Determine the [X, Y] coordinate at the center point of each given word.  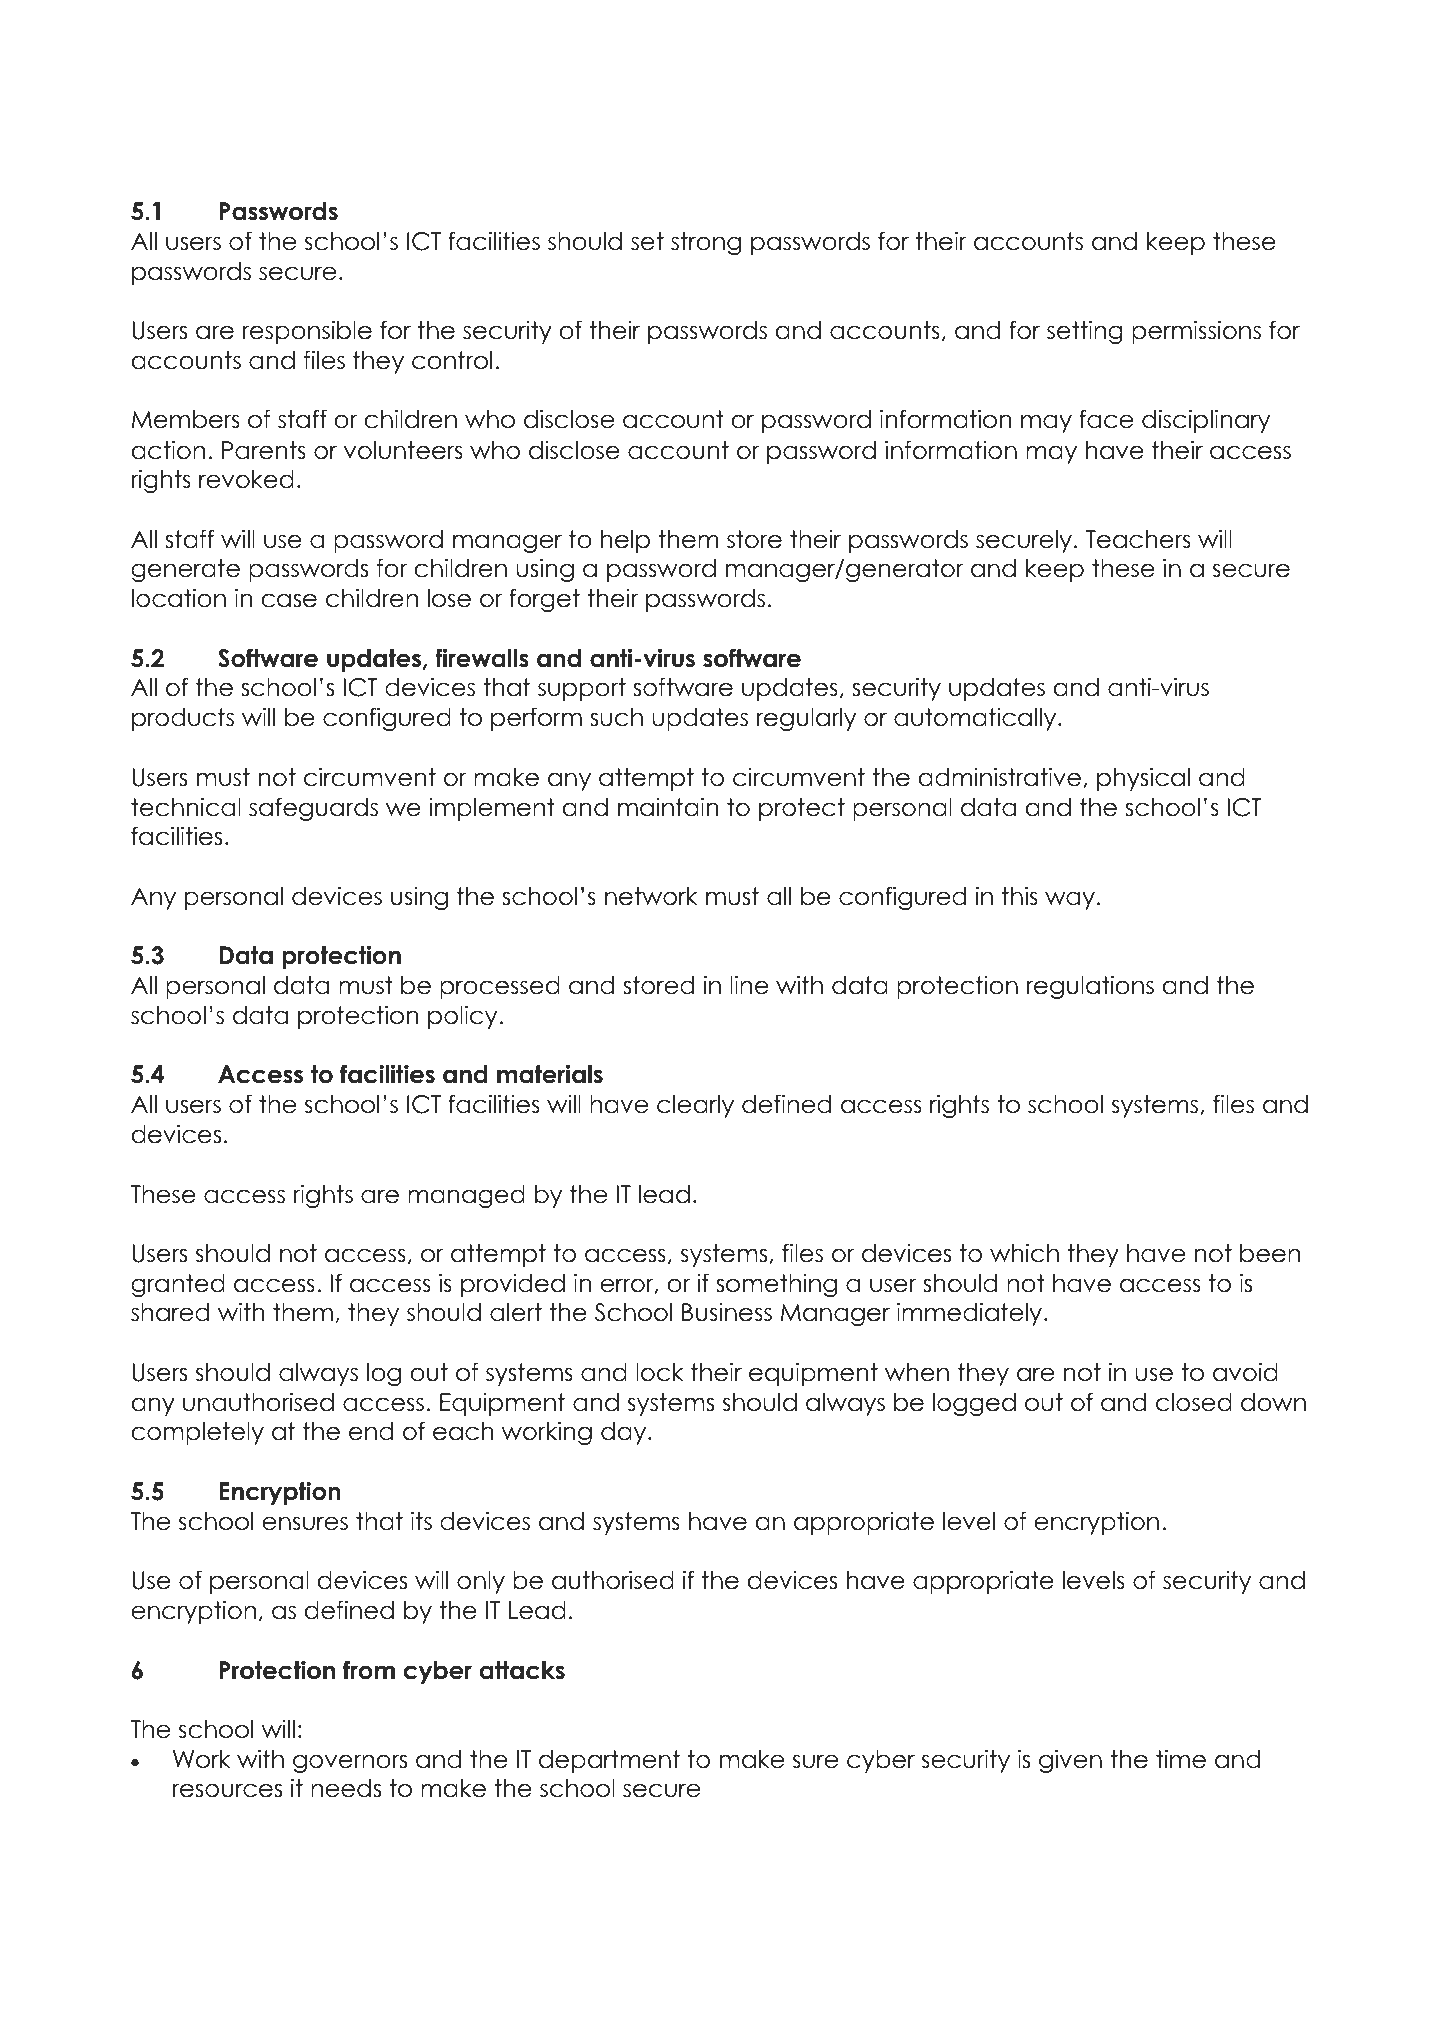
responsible [307, 332]
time [1181, 1759]
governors [350, 1763]
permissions [1196, 332]
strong [706, 243]
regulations [1090, 987]
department [609, 1761]
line [749, 985]
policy [462, 1017]
